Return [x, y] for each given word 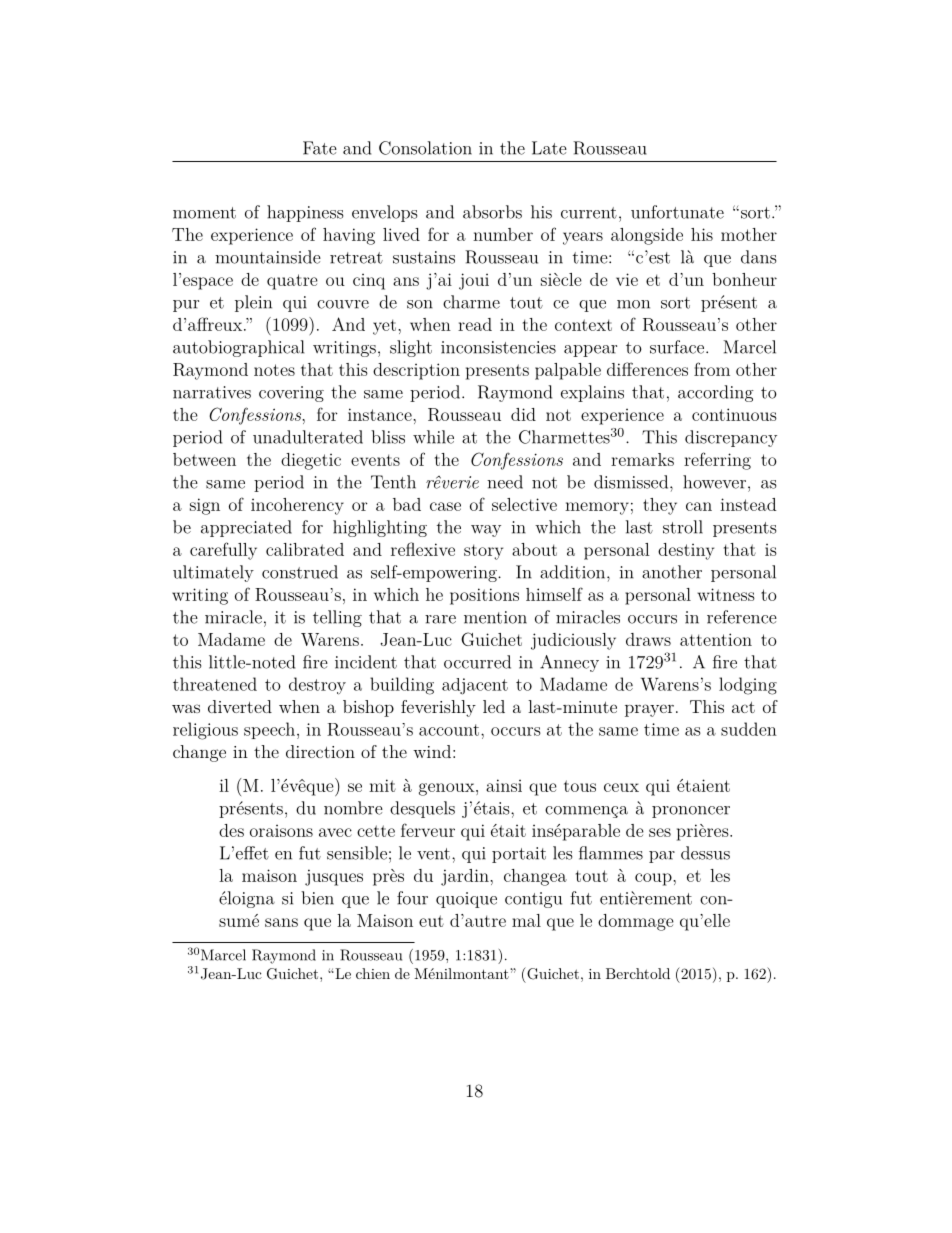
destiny [686, 551]
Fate [320, 148]
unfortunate [677, 212]
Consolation [425, 148]
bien [317, 898]
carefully [223, 551]
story [483, 552]
